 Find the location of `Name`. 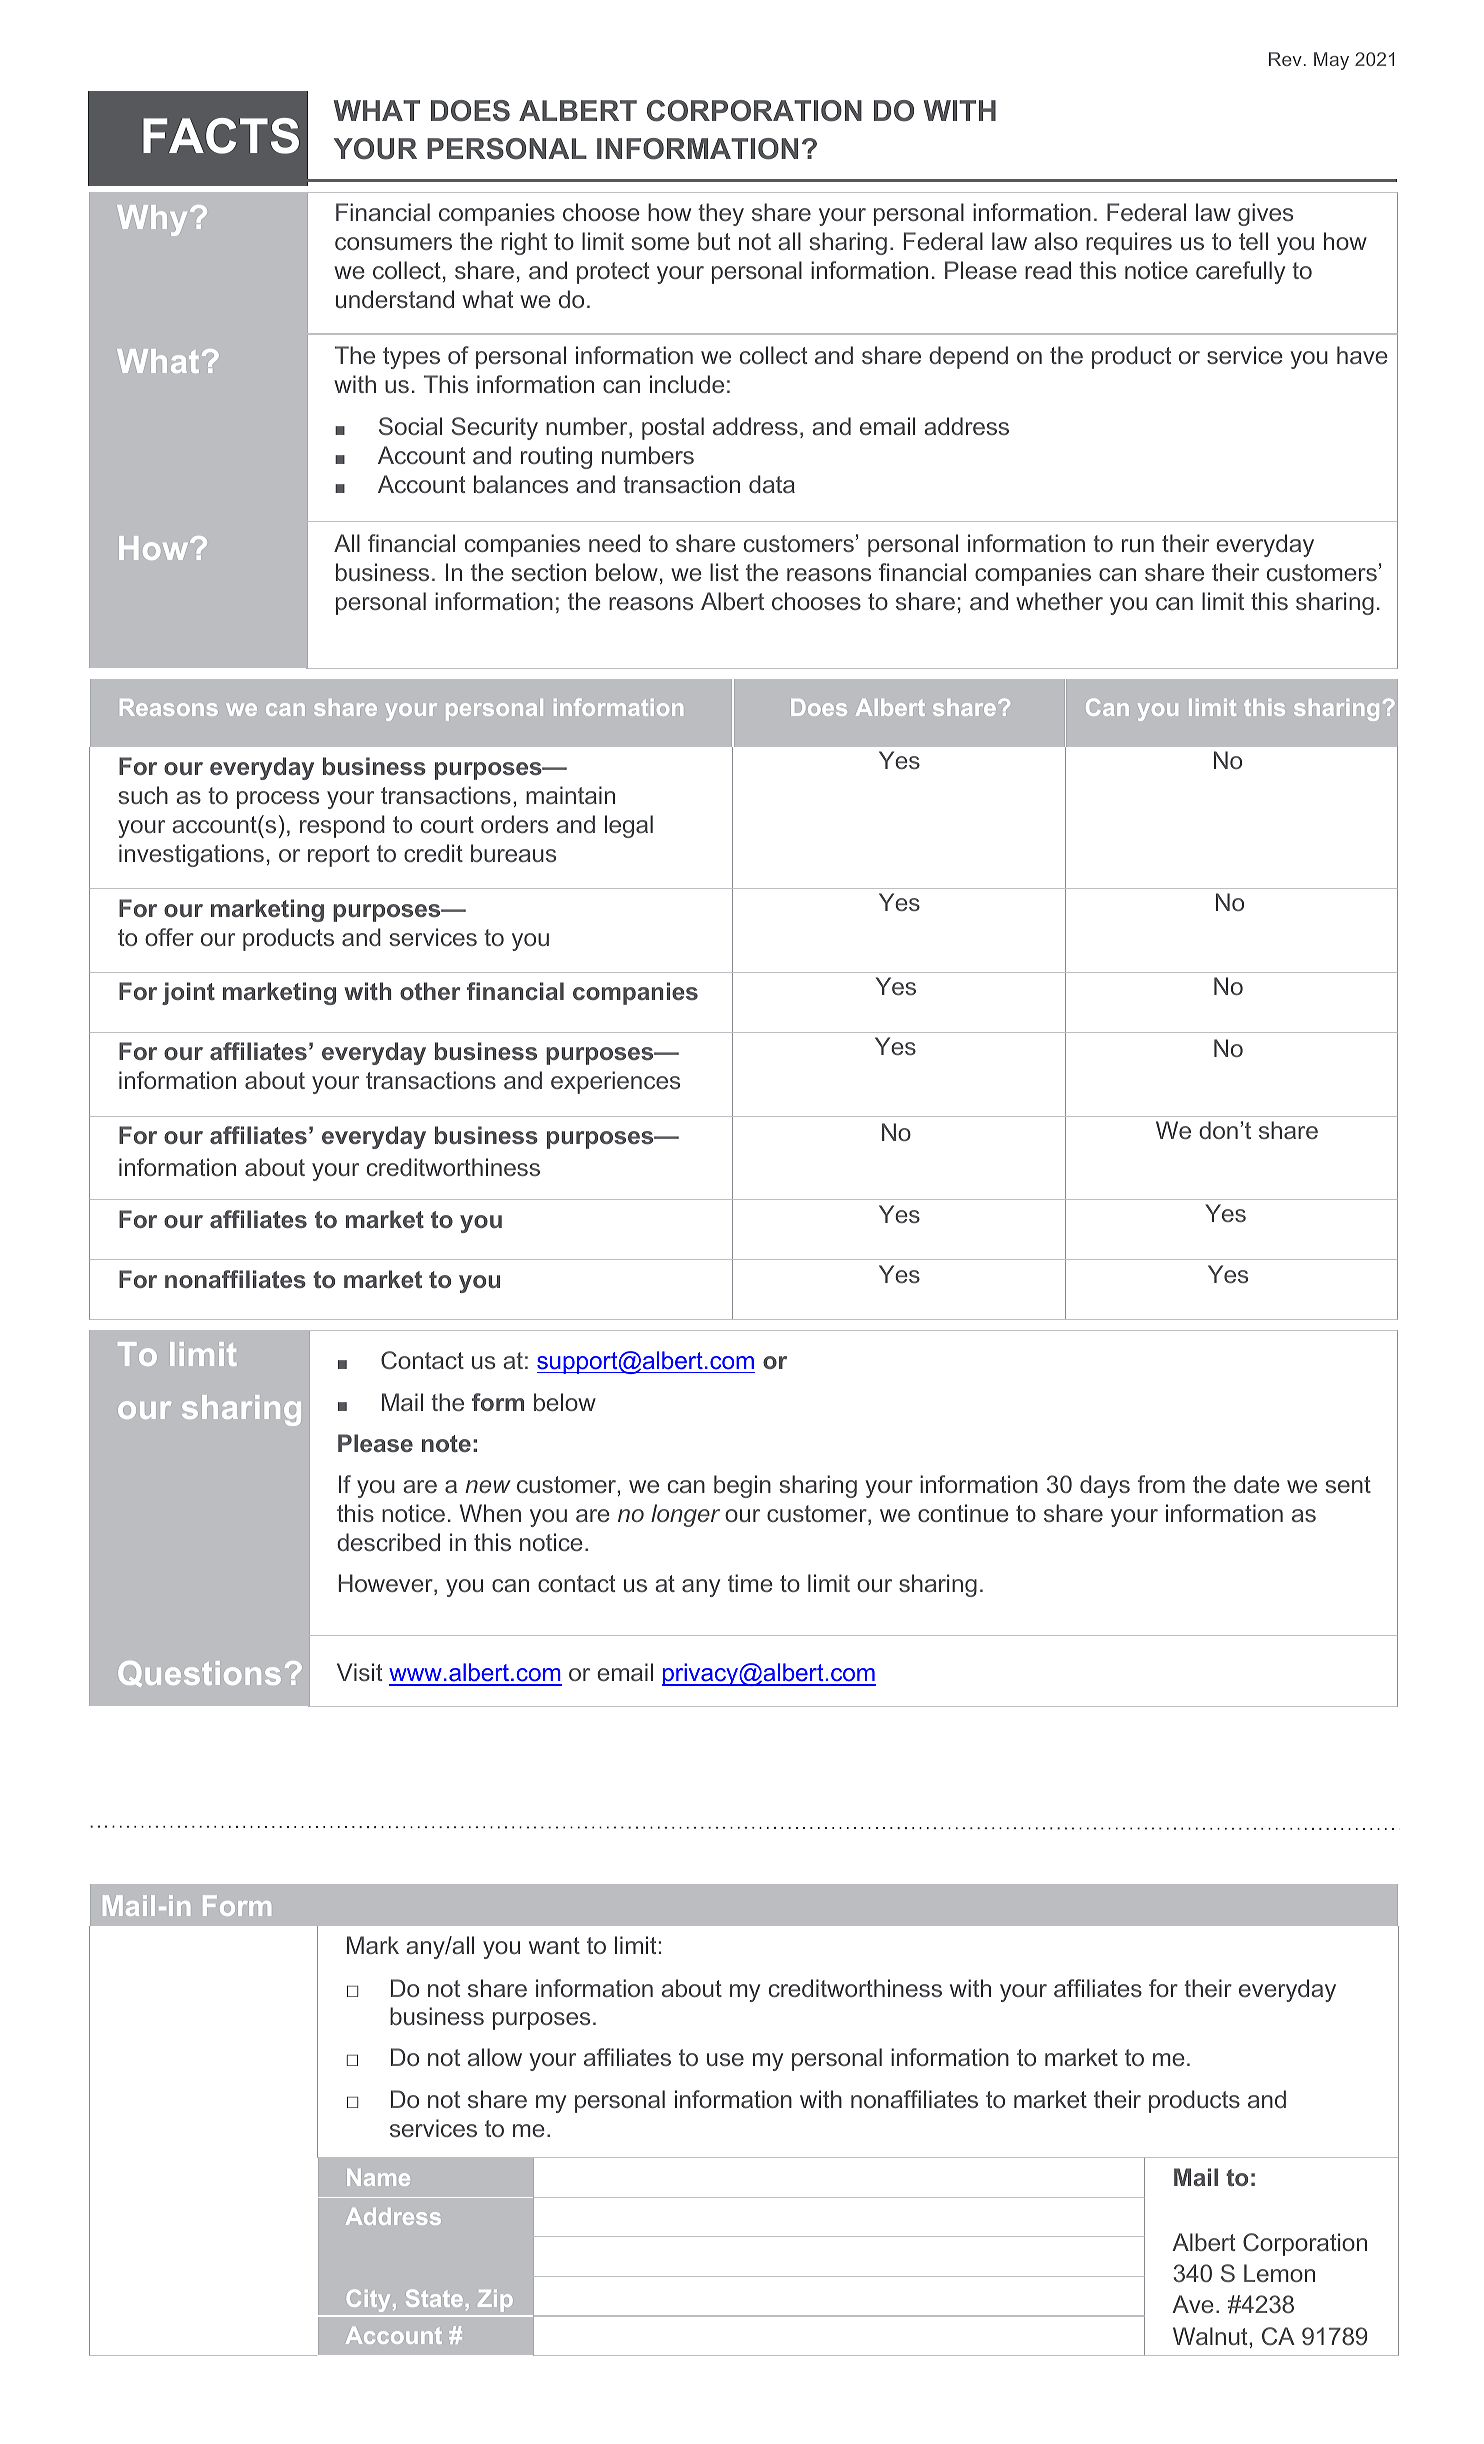

Name is located at coordinates (378, 2177).
